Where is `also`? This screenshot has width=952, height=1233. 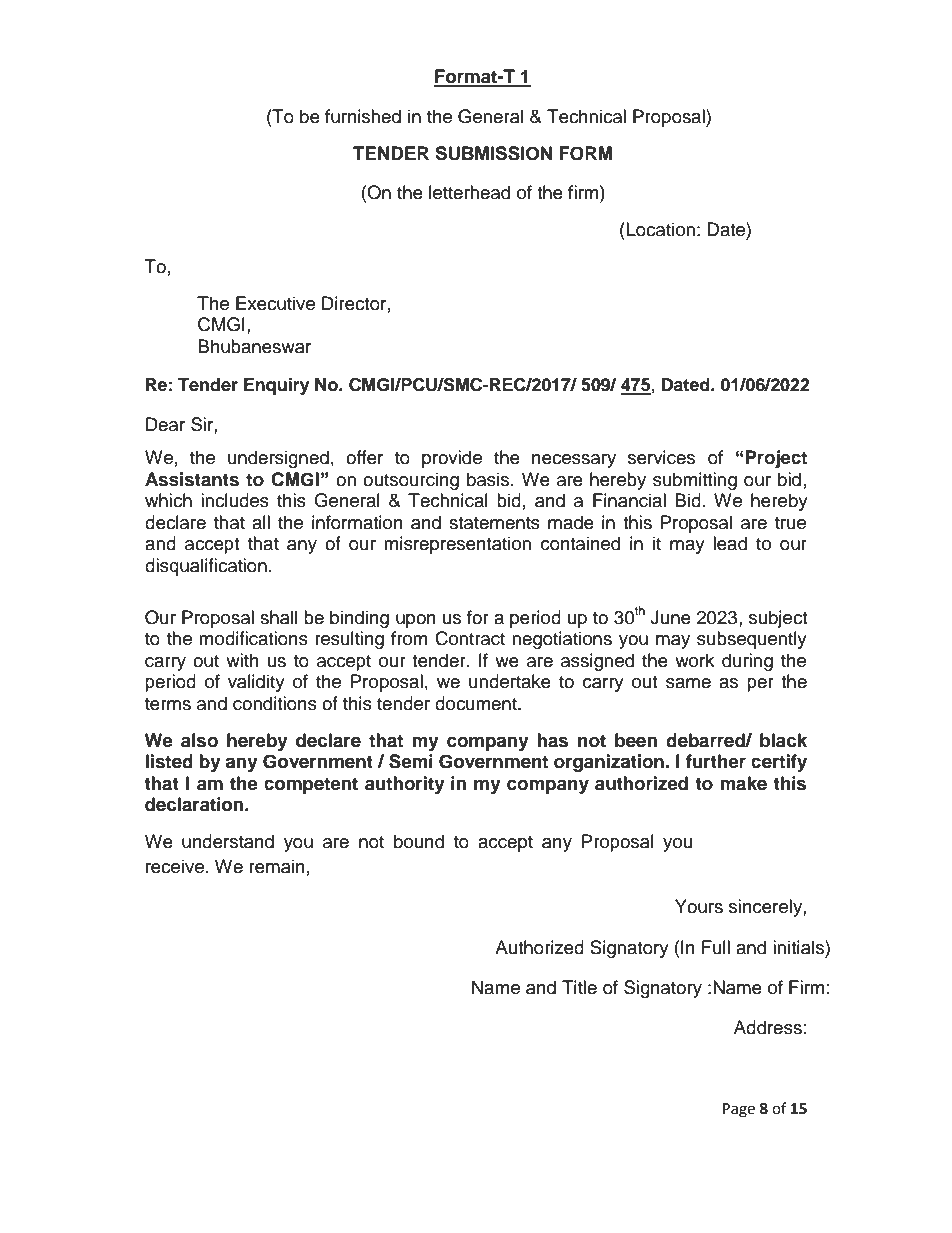
also is located at coordinates (199, 740).
